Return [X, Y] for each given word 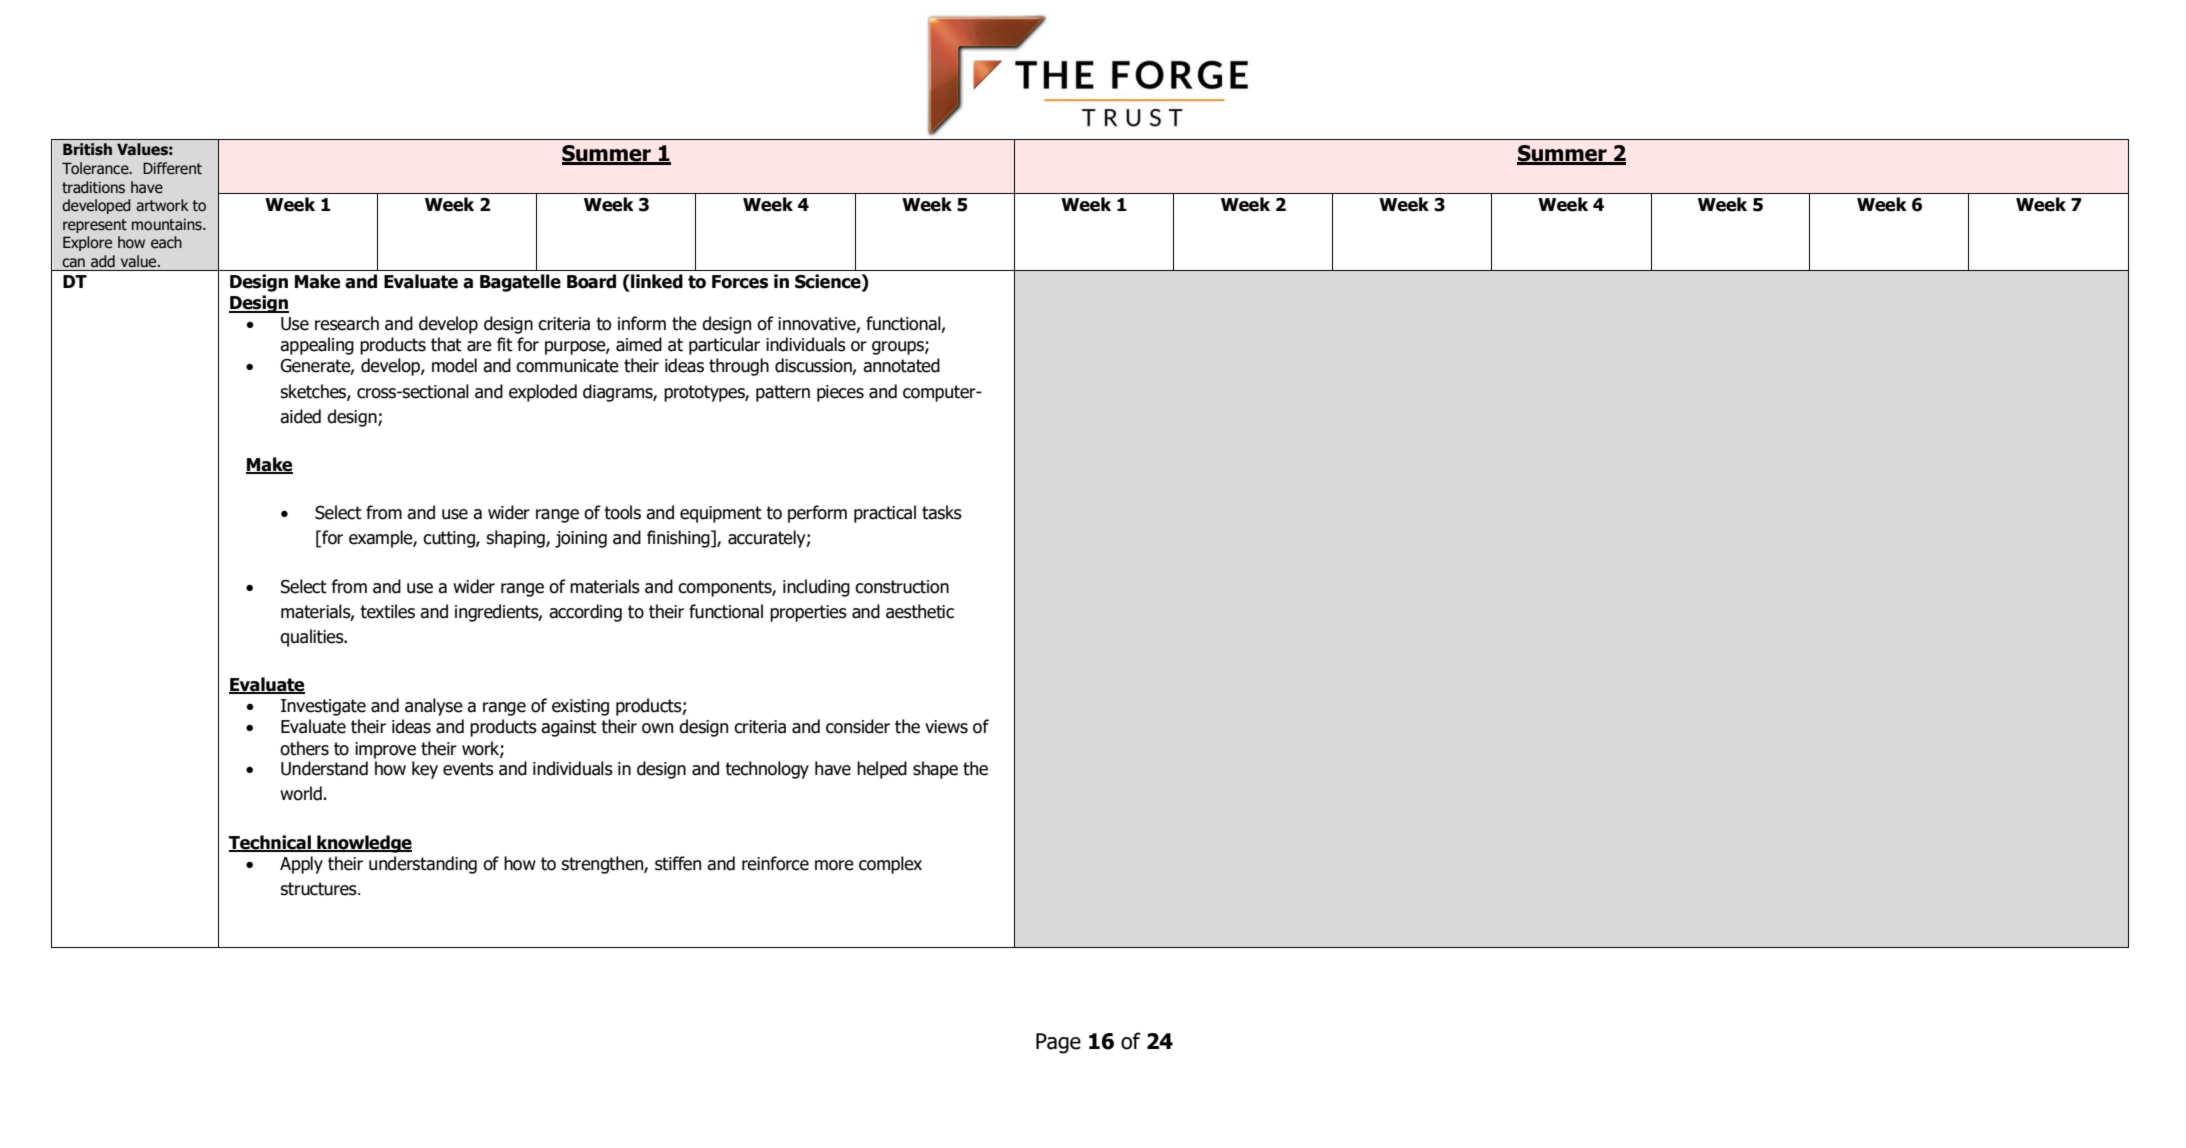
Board [591, 281]
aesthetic [920, 611]
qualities [313, 638]
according [585, 613]
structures [319, 889]
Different [172, 168]
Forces [740, 282]
